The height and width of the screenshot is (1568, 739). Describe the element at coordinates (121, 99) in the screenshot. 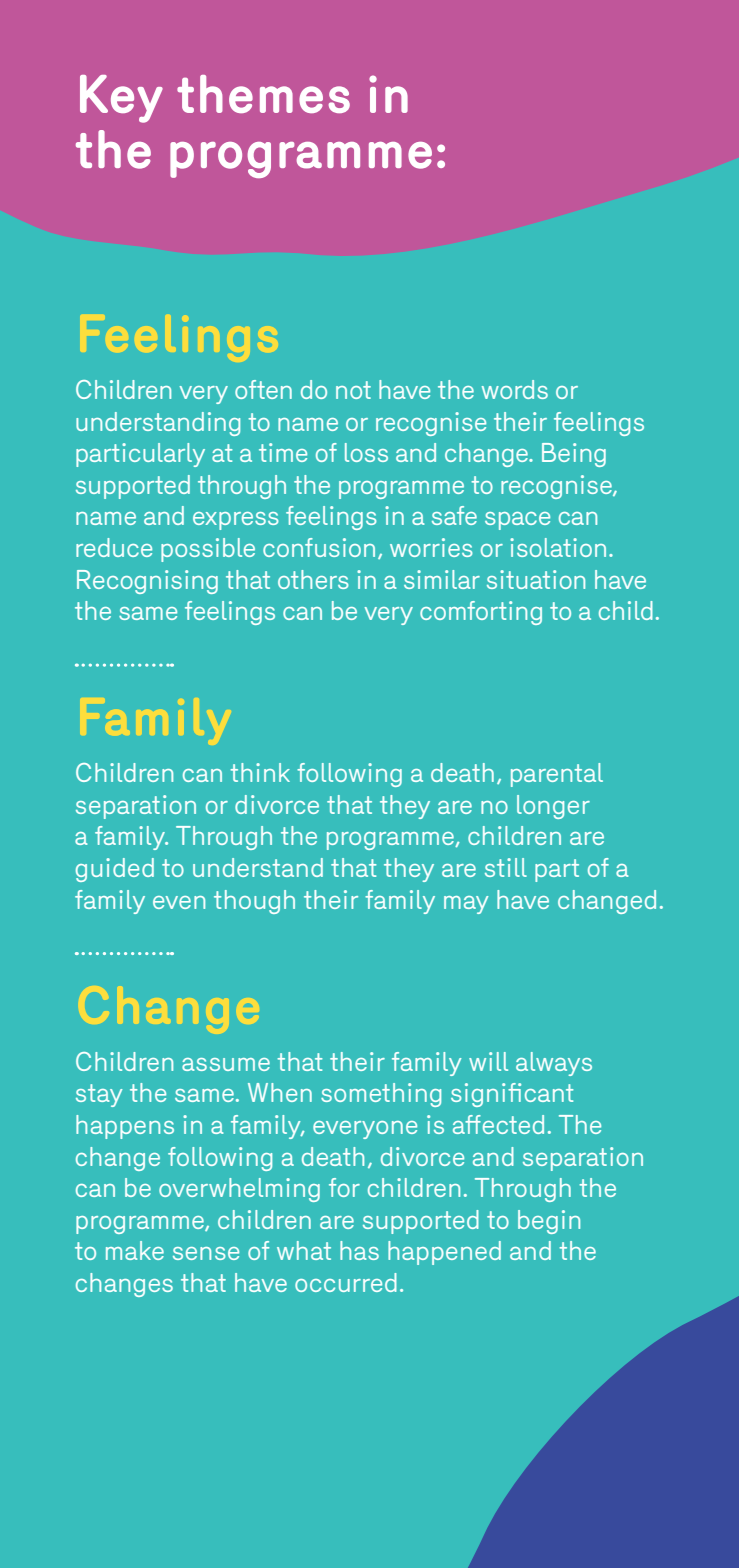

I see `Key` at that location.
